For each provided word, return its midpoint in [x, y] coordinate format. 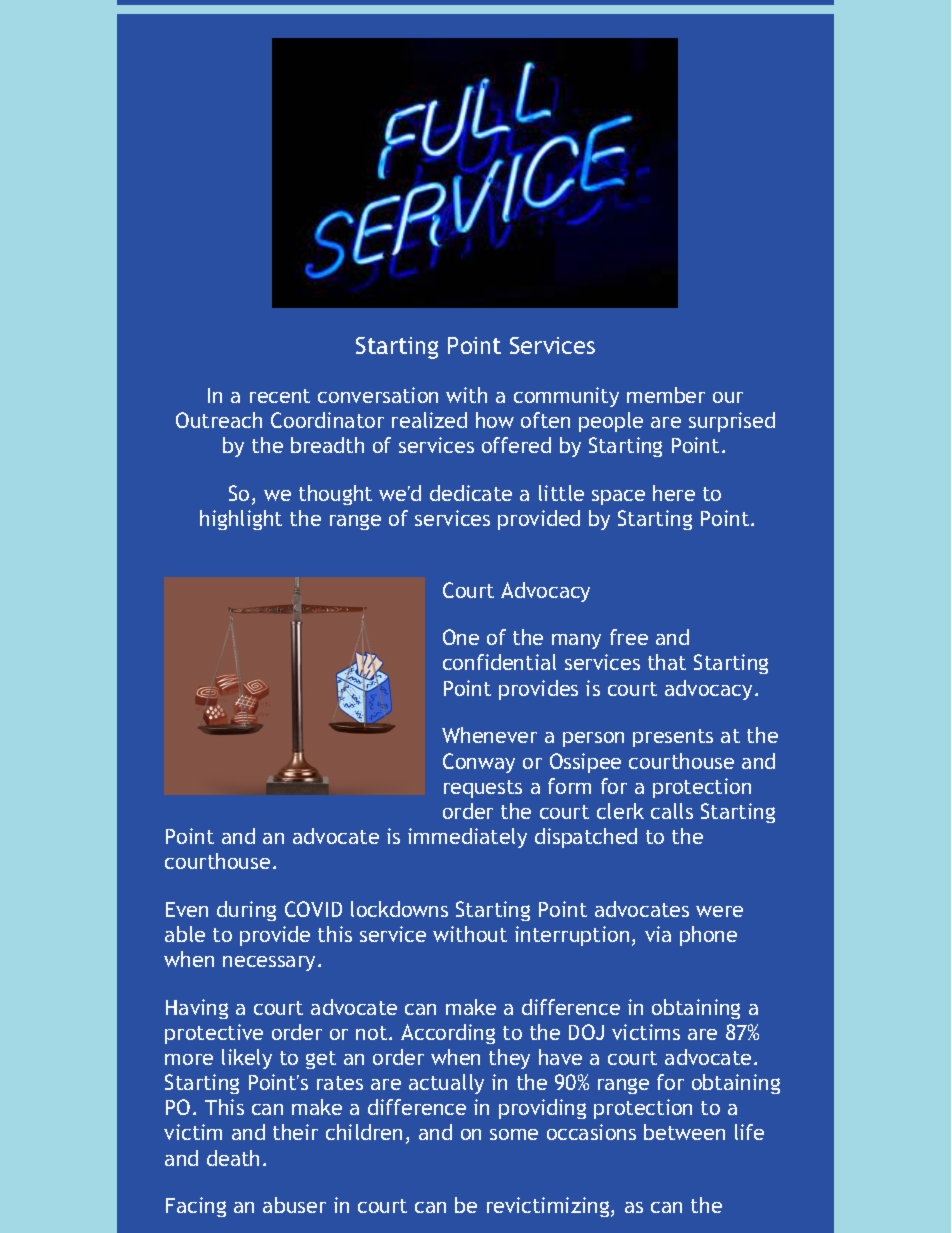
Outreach [219, 420]
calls [672, 811]
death [233, 1158]
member [666, 395]
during [246, 911]
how [495, 420]
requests [483, 789]
